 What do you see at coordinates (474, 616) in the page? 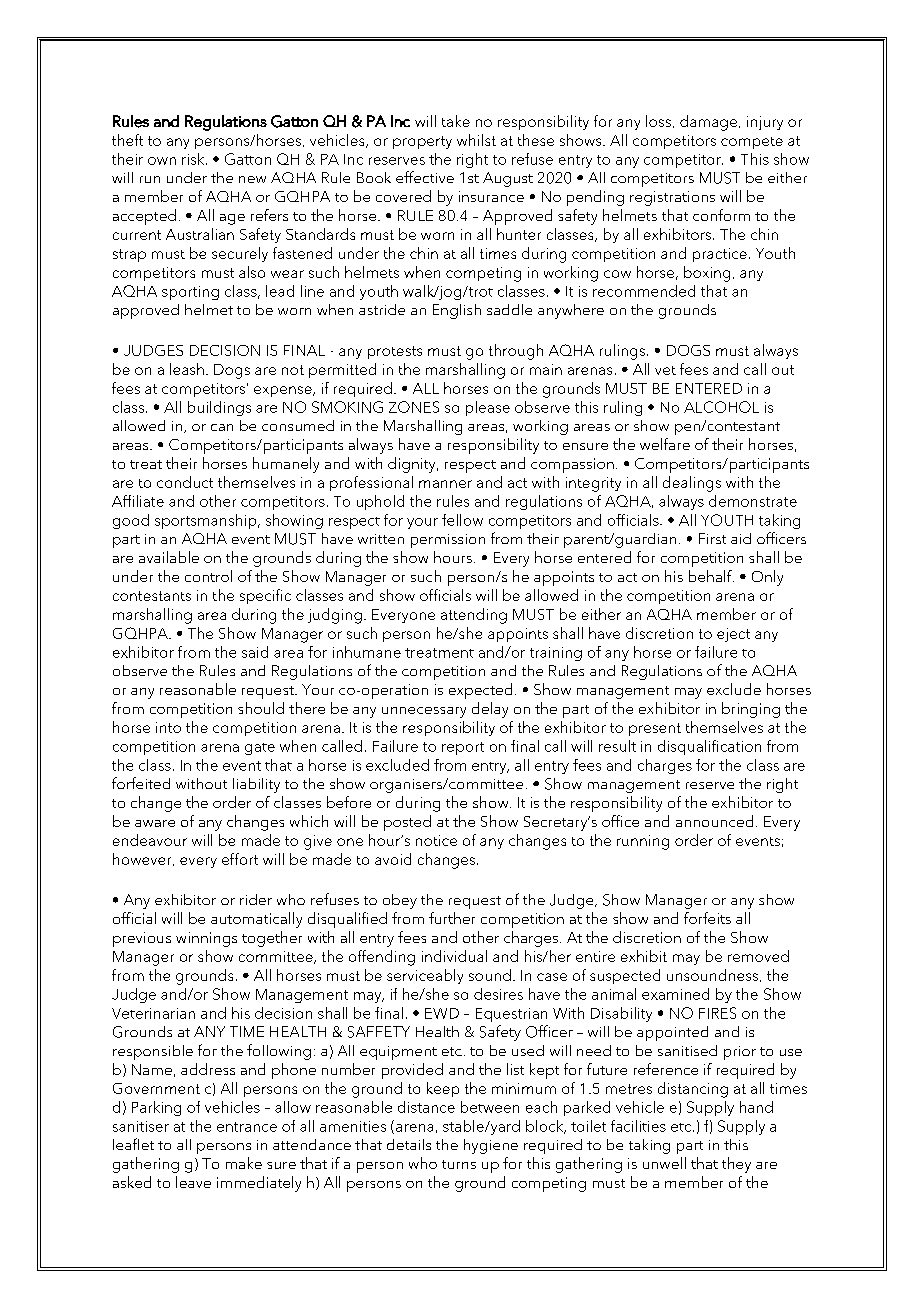
I see `attending` at bounding box center [474, 616].
